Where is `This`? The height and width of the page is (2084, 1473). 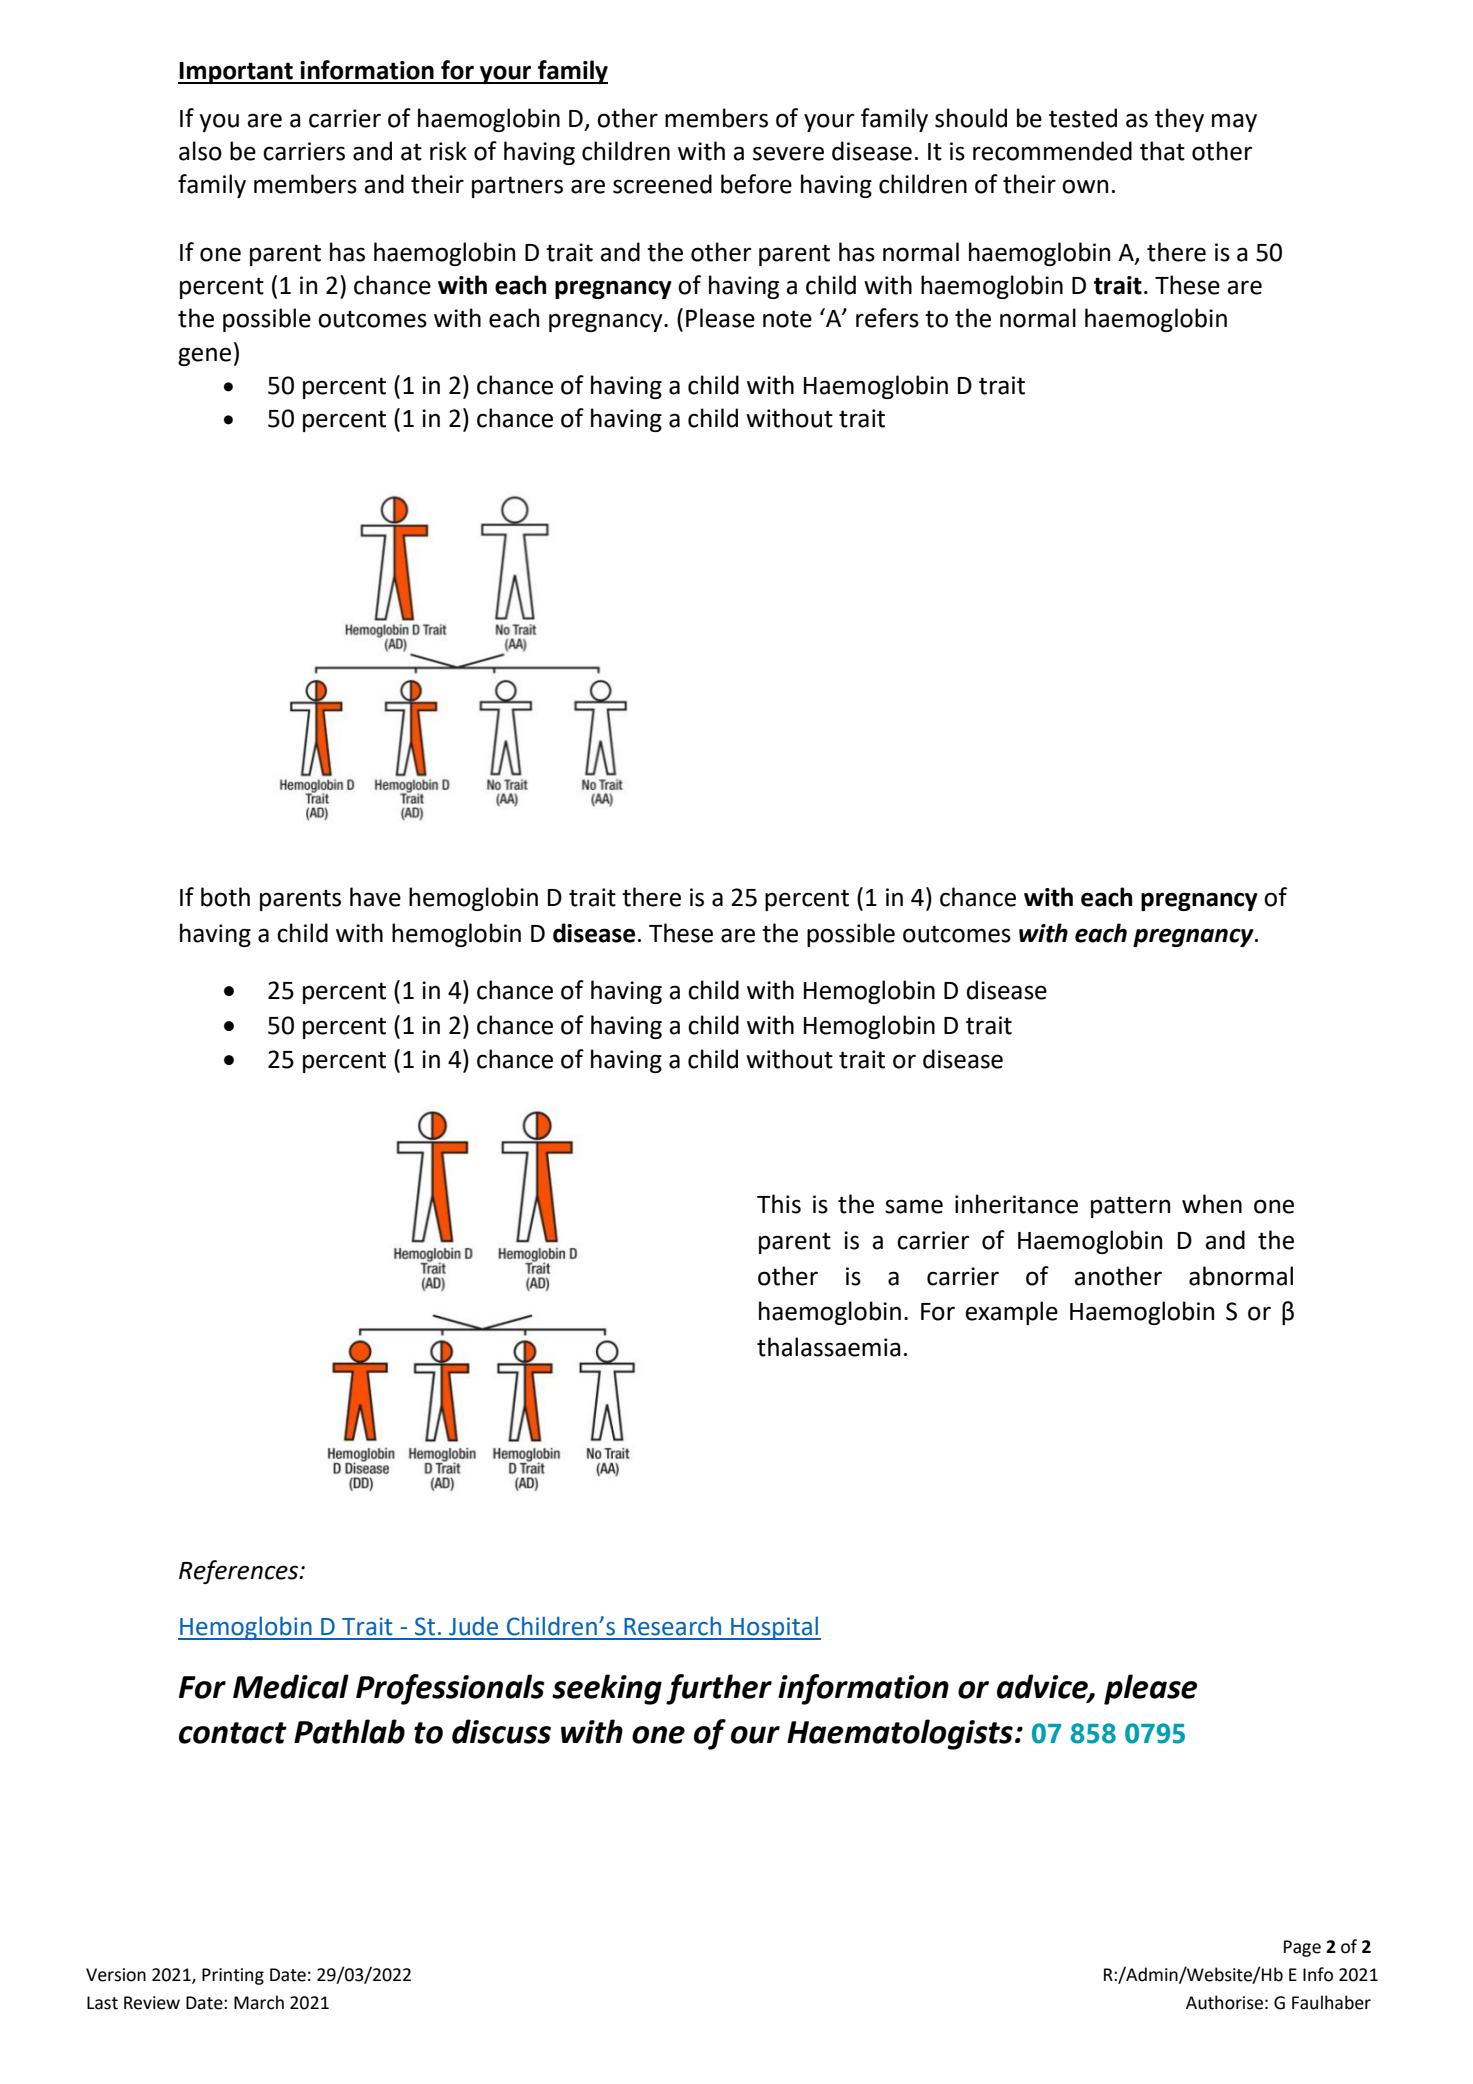 This is located at coordinates (779, 1204).
